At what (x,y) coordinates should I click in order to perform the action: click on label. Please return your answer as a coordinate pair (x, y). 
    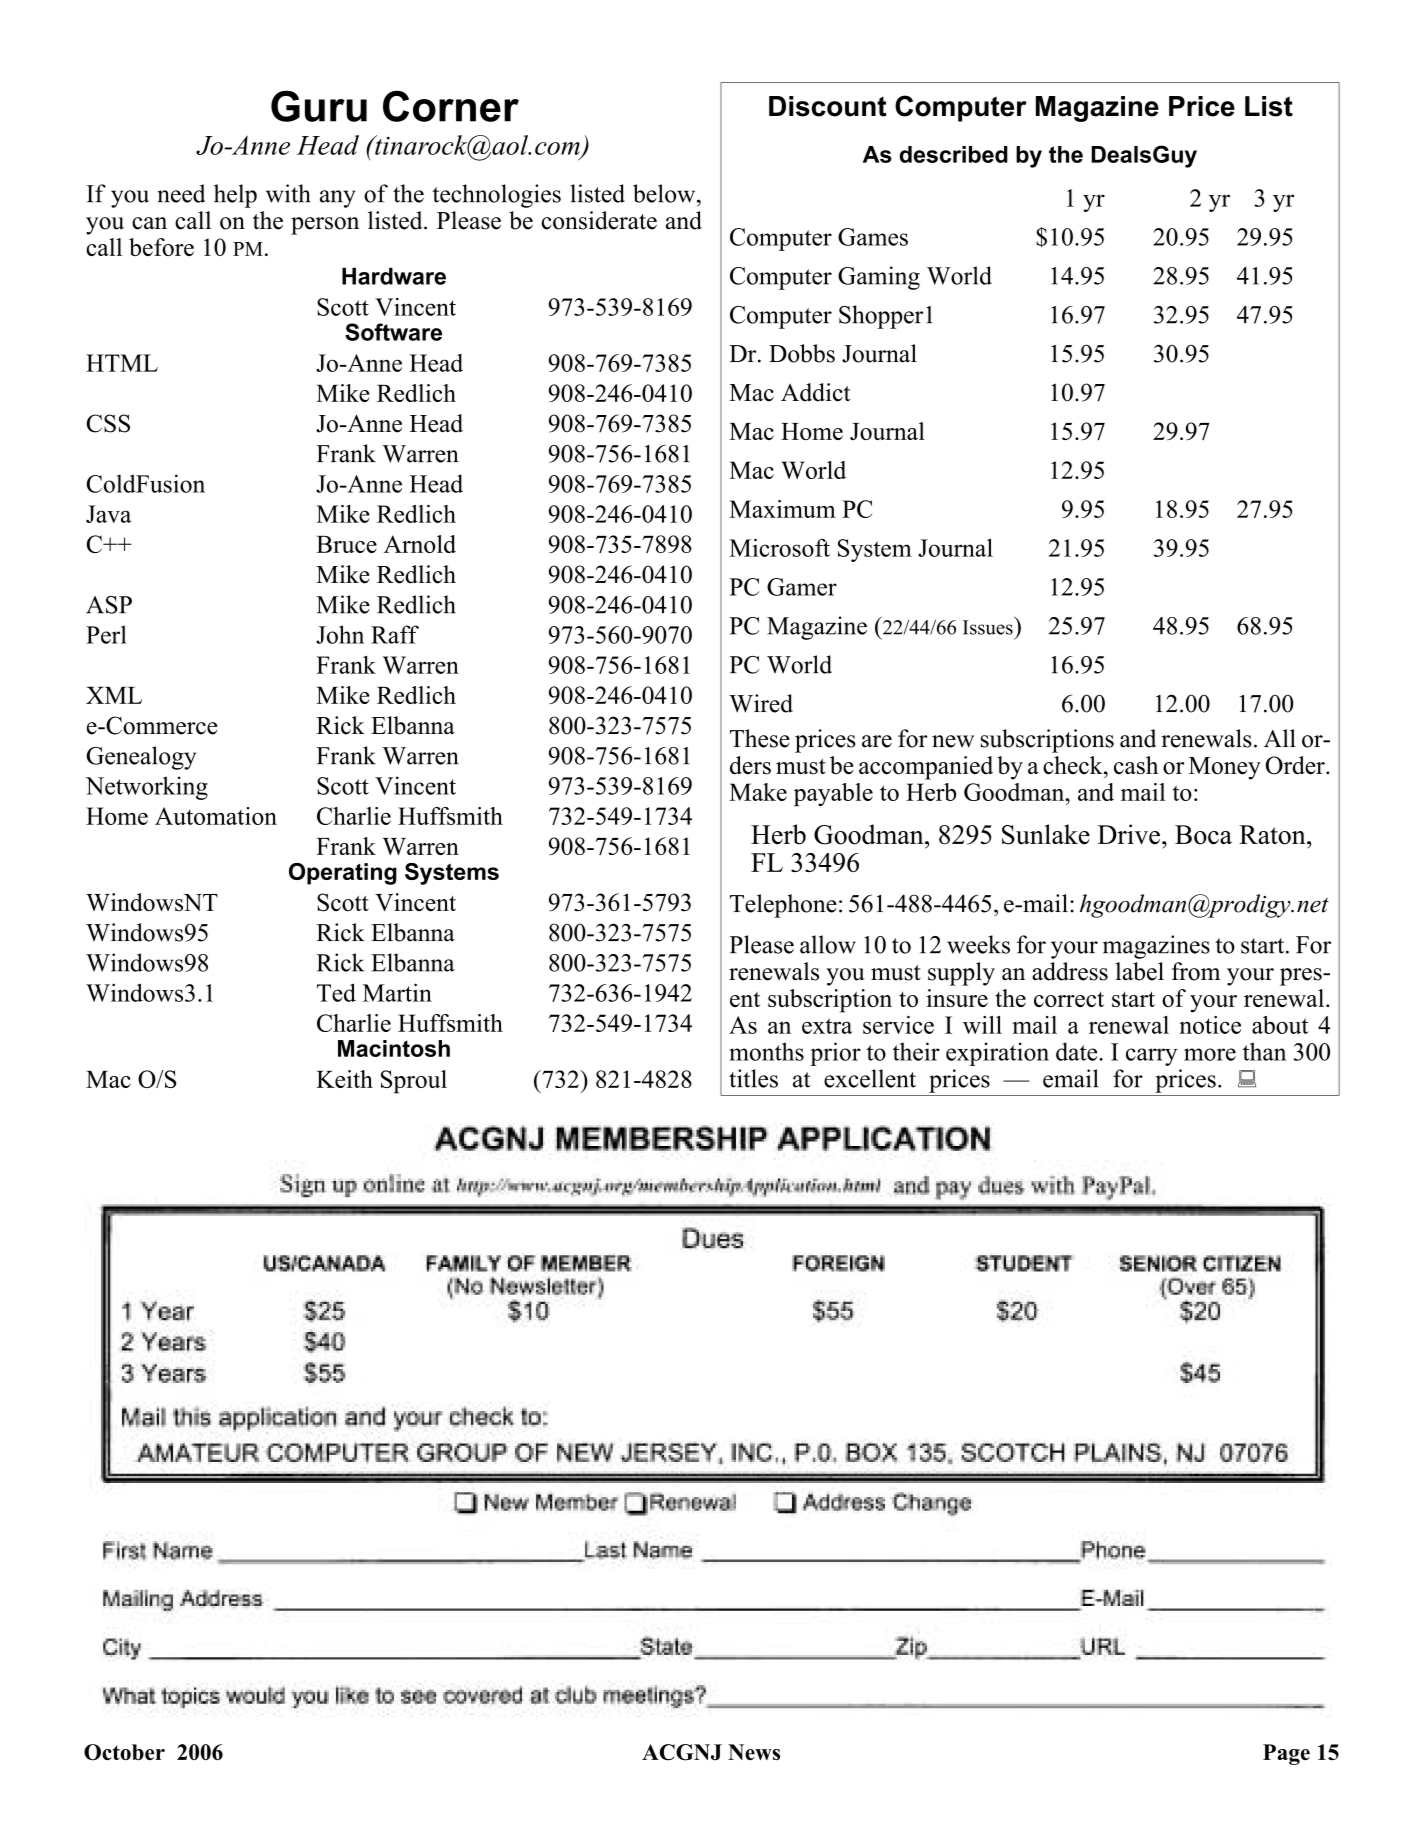
    Looking at the image, I should click on (1139, 971).
